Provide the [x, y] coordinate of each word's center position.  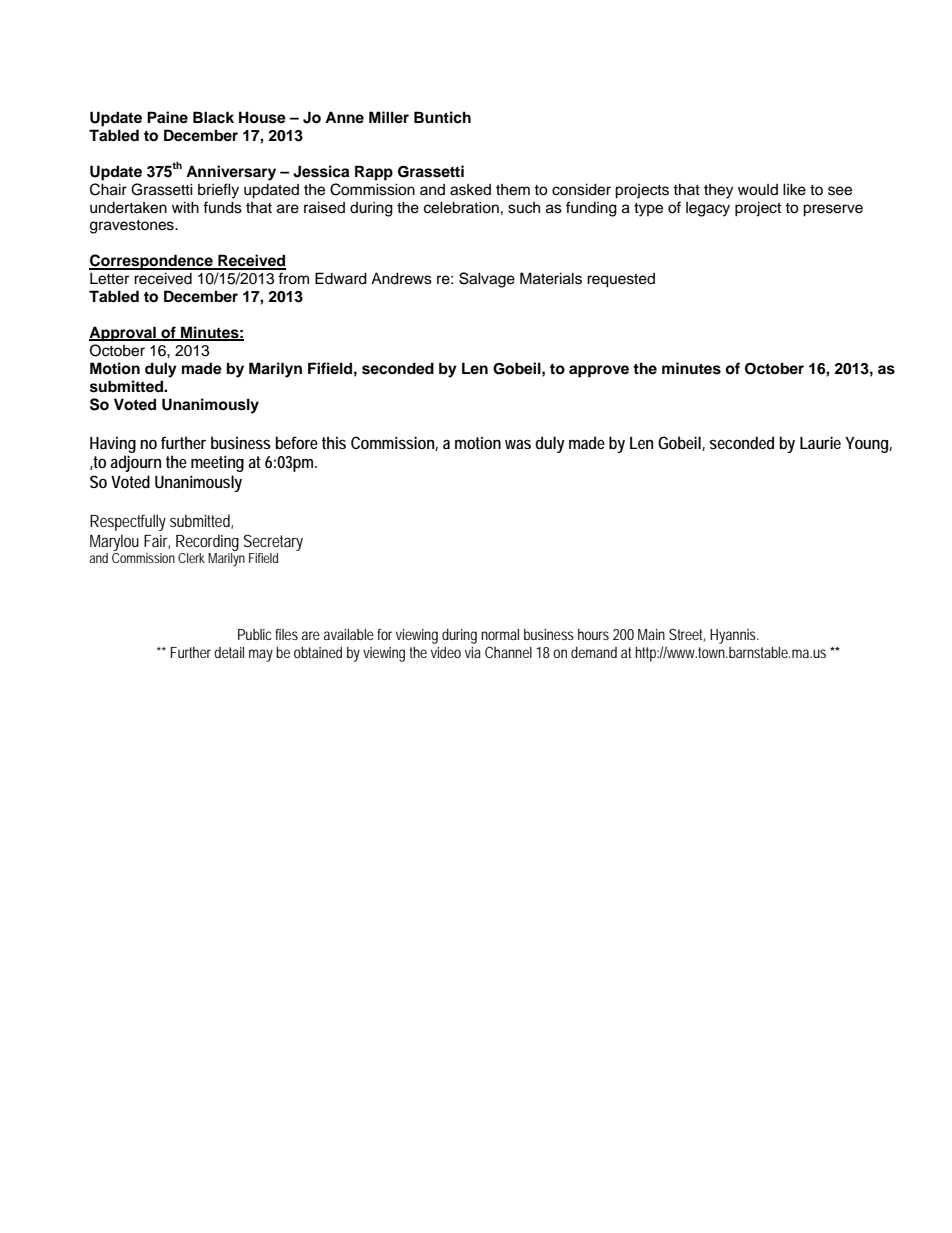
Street [687, 635]
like [794, 189]
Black [213, 117]
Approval [123, 334]
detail [229, 652]
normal [500, 634]
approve [599, 371]
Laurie [820, 442]
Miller [389, 117]
